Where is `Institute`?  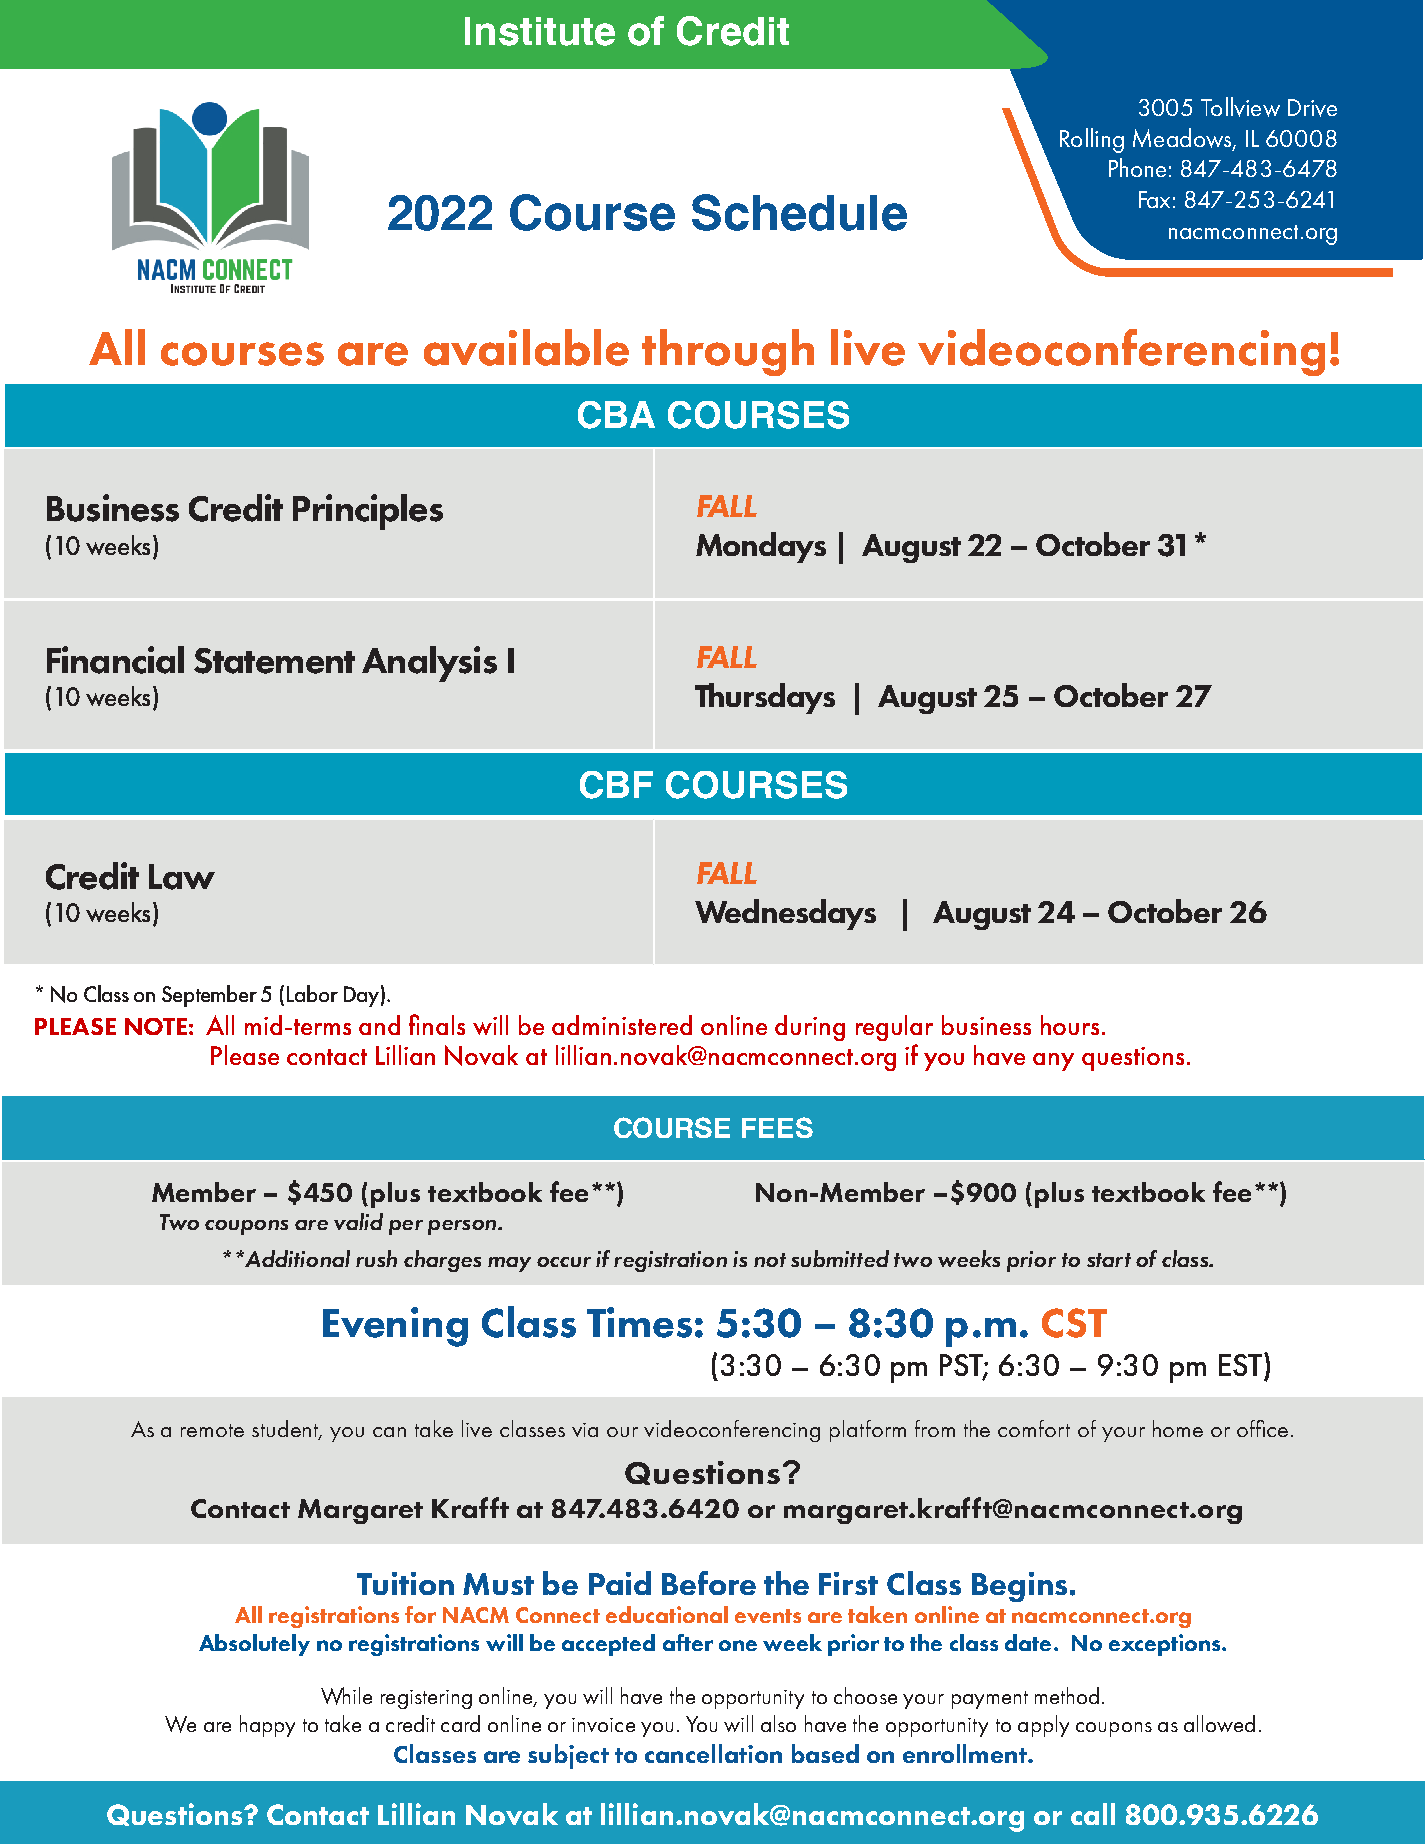
Institute is located at coordinates (540, 31).
